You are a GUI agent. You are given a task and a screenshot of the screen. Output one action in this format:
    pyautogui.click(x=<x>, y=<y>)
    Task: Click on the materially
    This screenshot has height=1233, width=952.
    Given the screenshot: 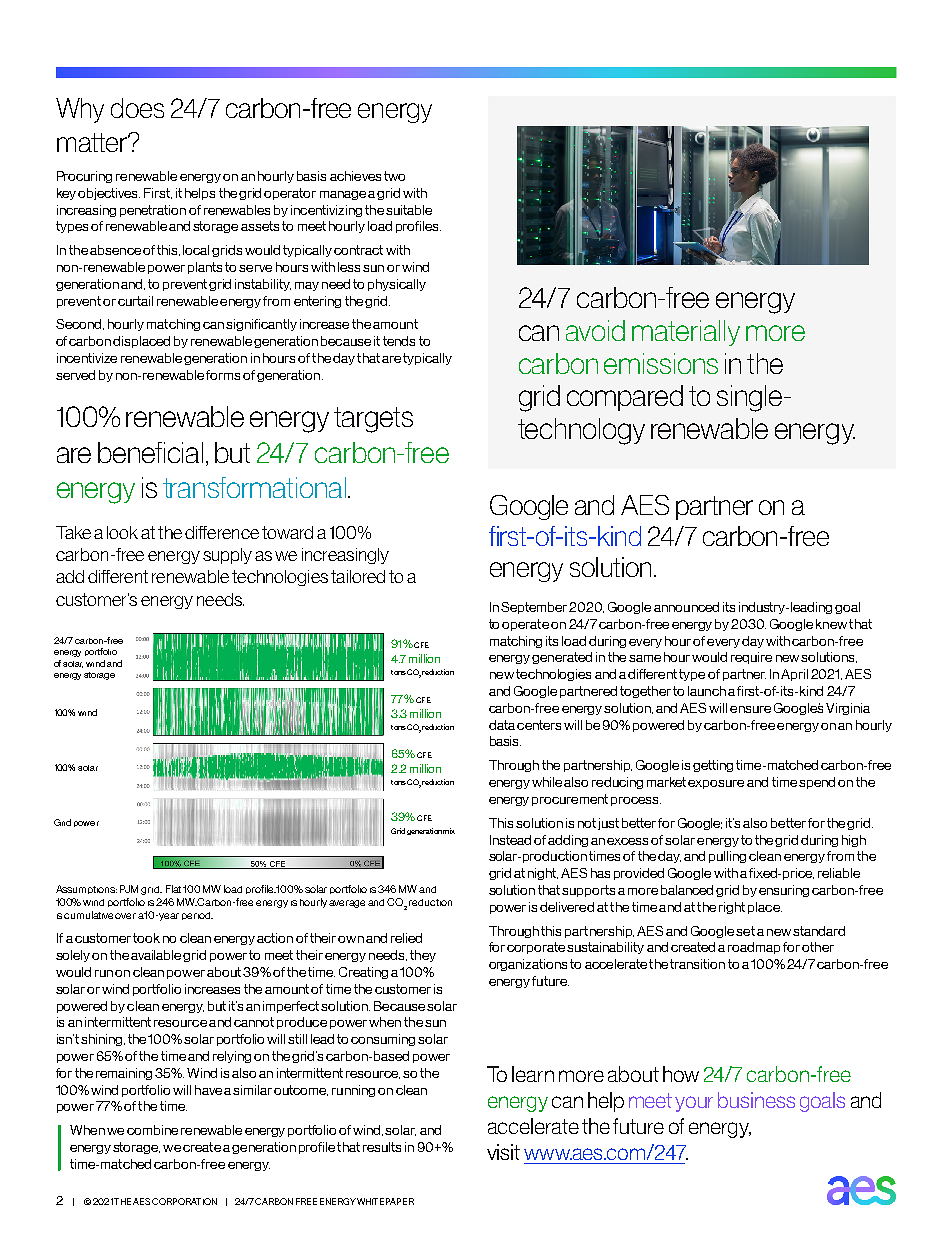 What is the action you would take?
    pyautogui.click(x=686, y=333)
